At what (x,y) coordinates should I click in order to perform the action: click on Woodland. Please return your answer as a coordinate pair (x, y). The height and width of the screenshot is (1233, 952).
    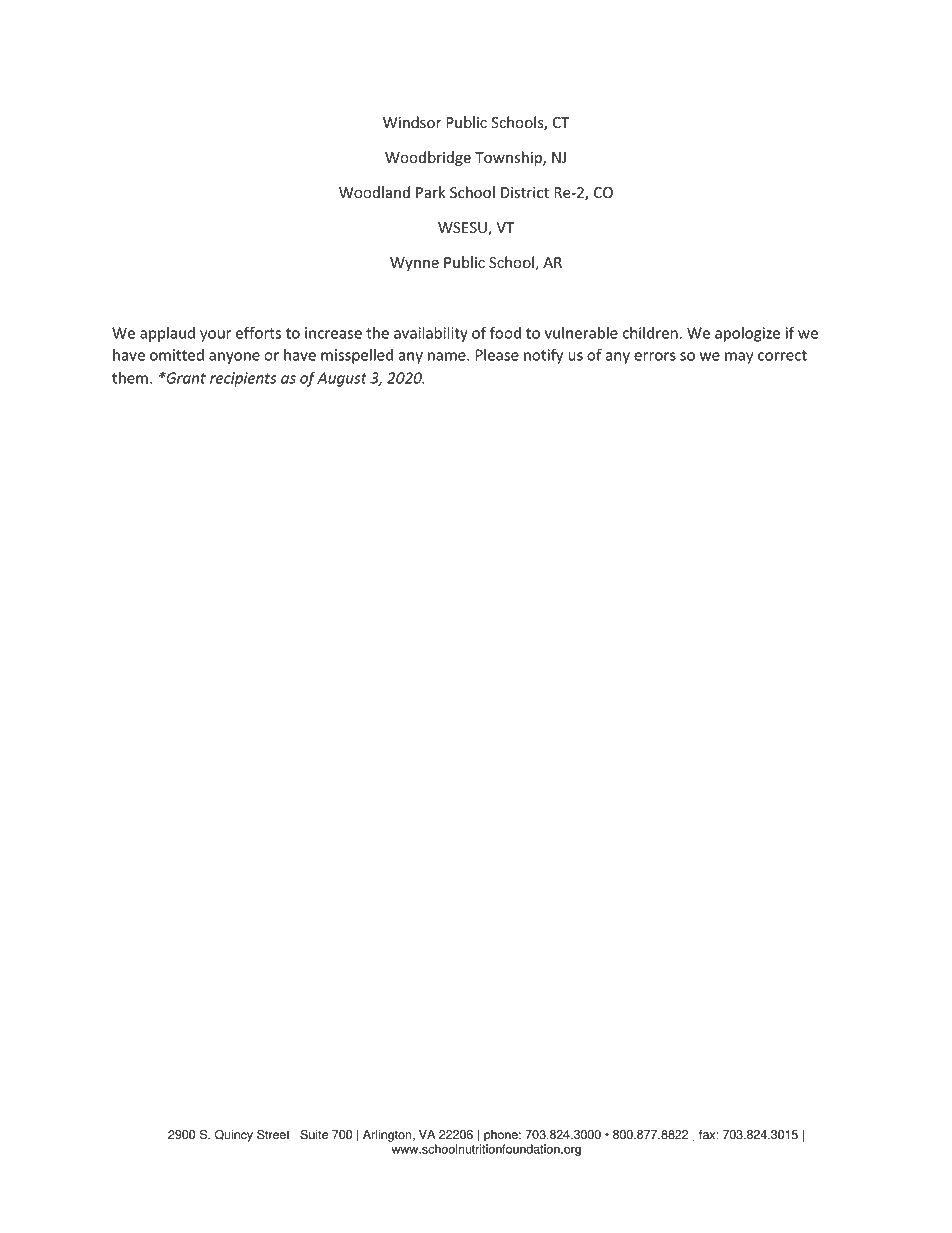
    Looking at the image, I should click on (374, 192).
